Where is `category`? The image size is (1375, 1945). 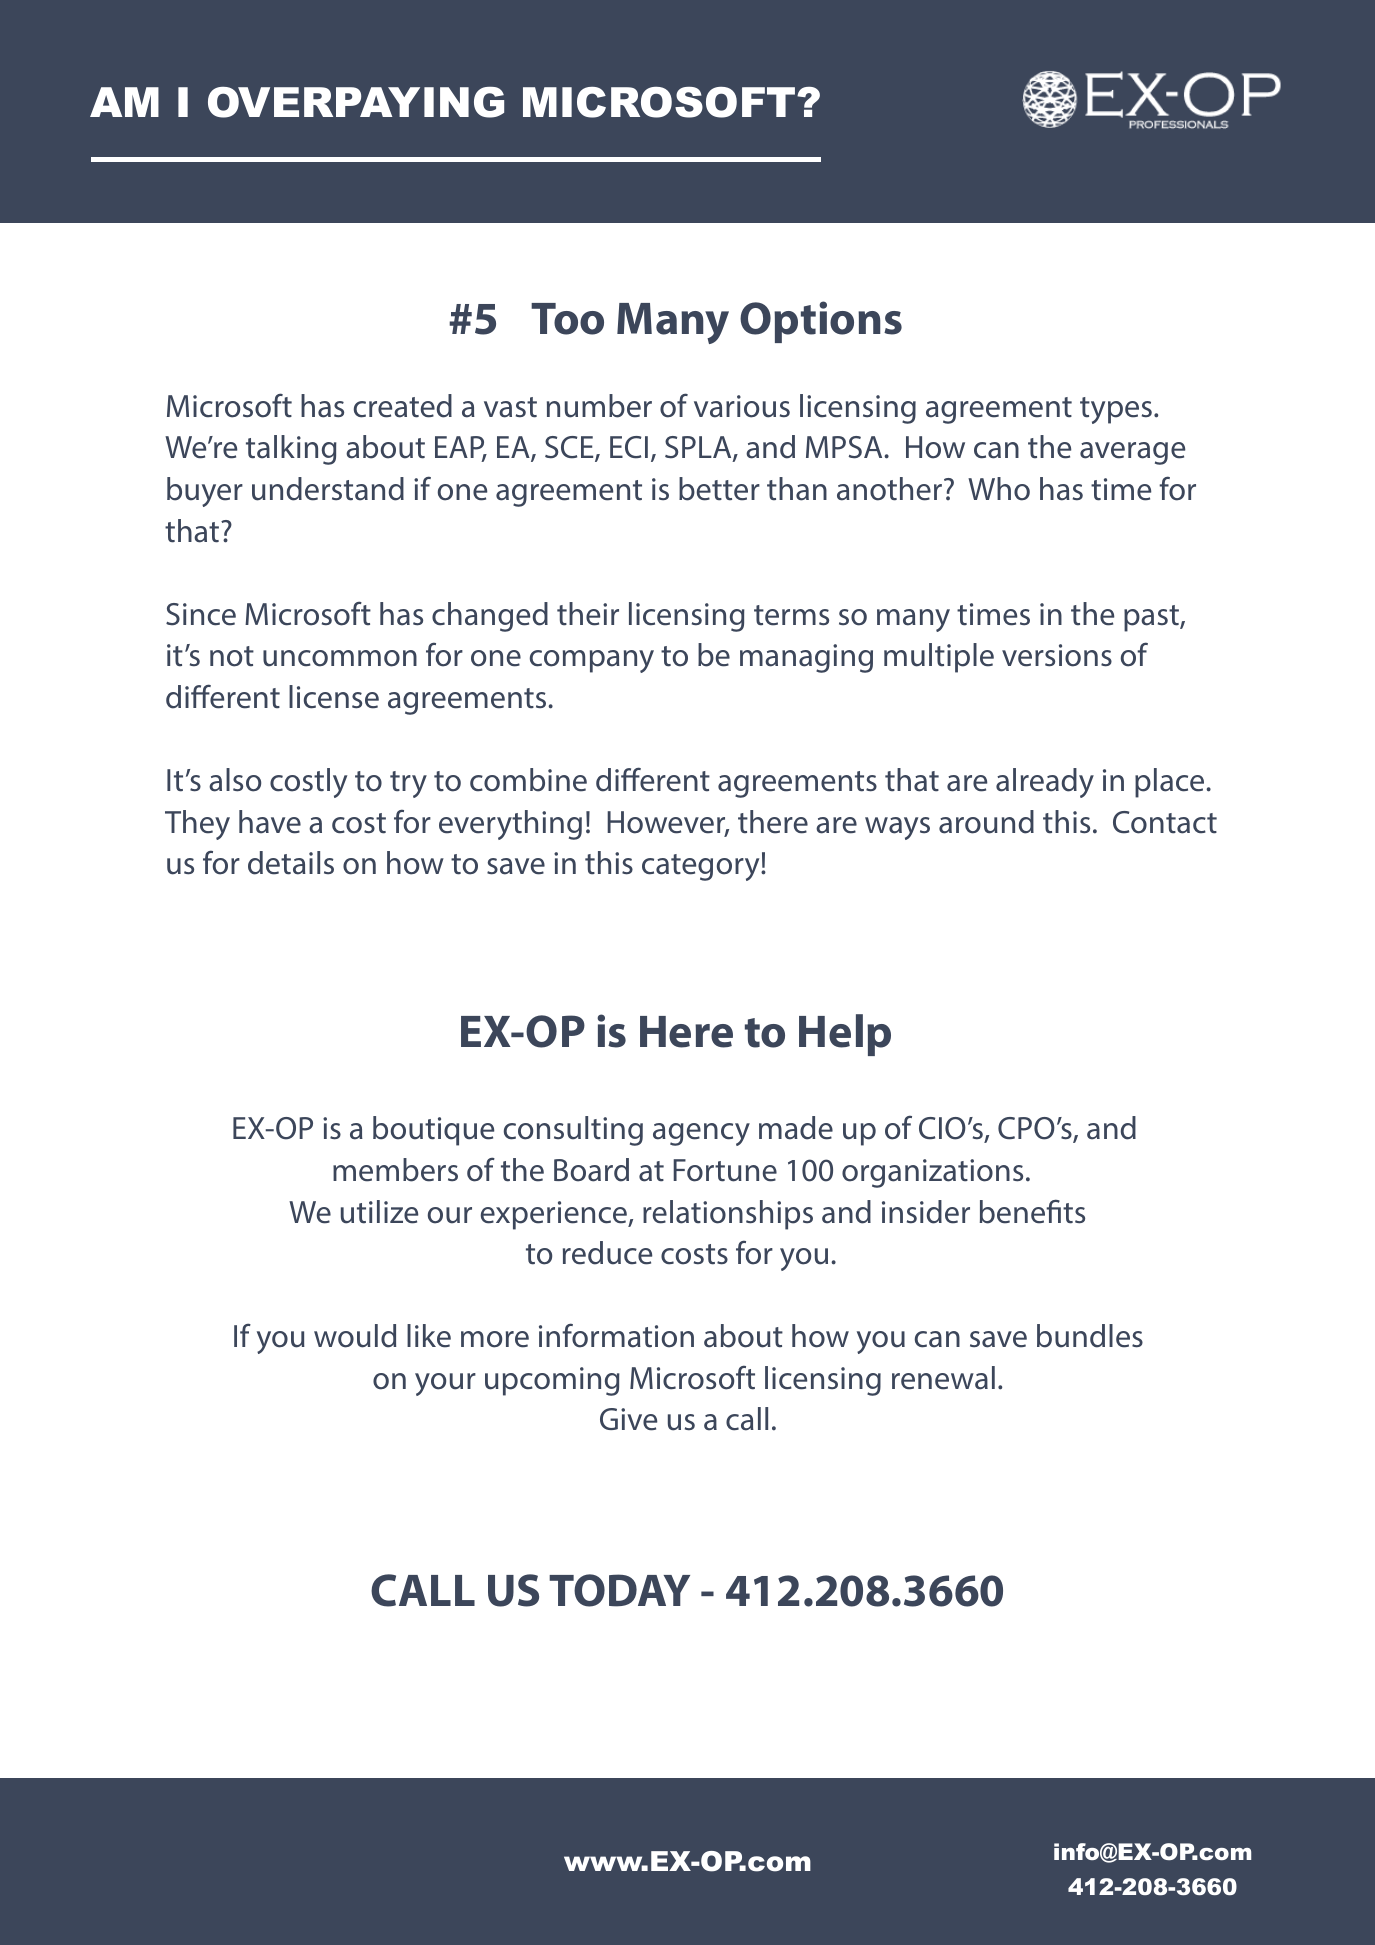
category is located at coordinates (702, 867).
